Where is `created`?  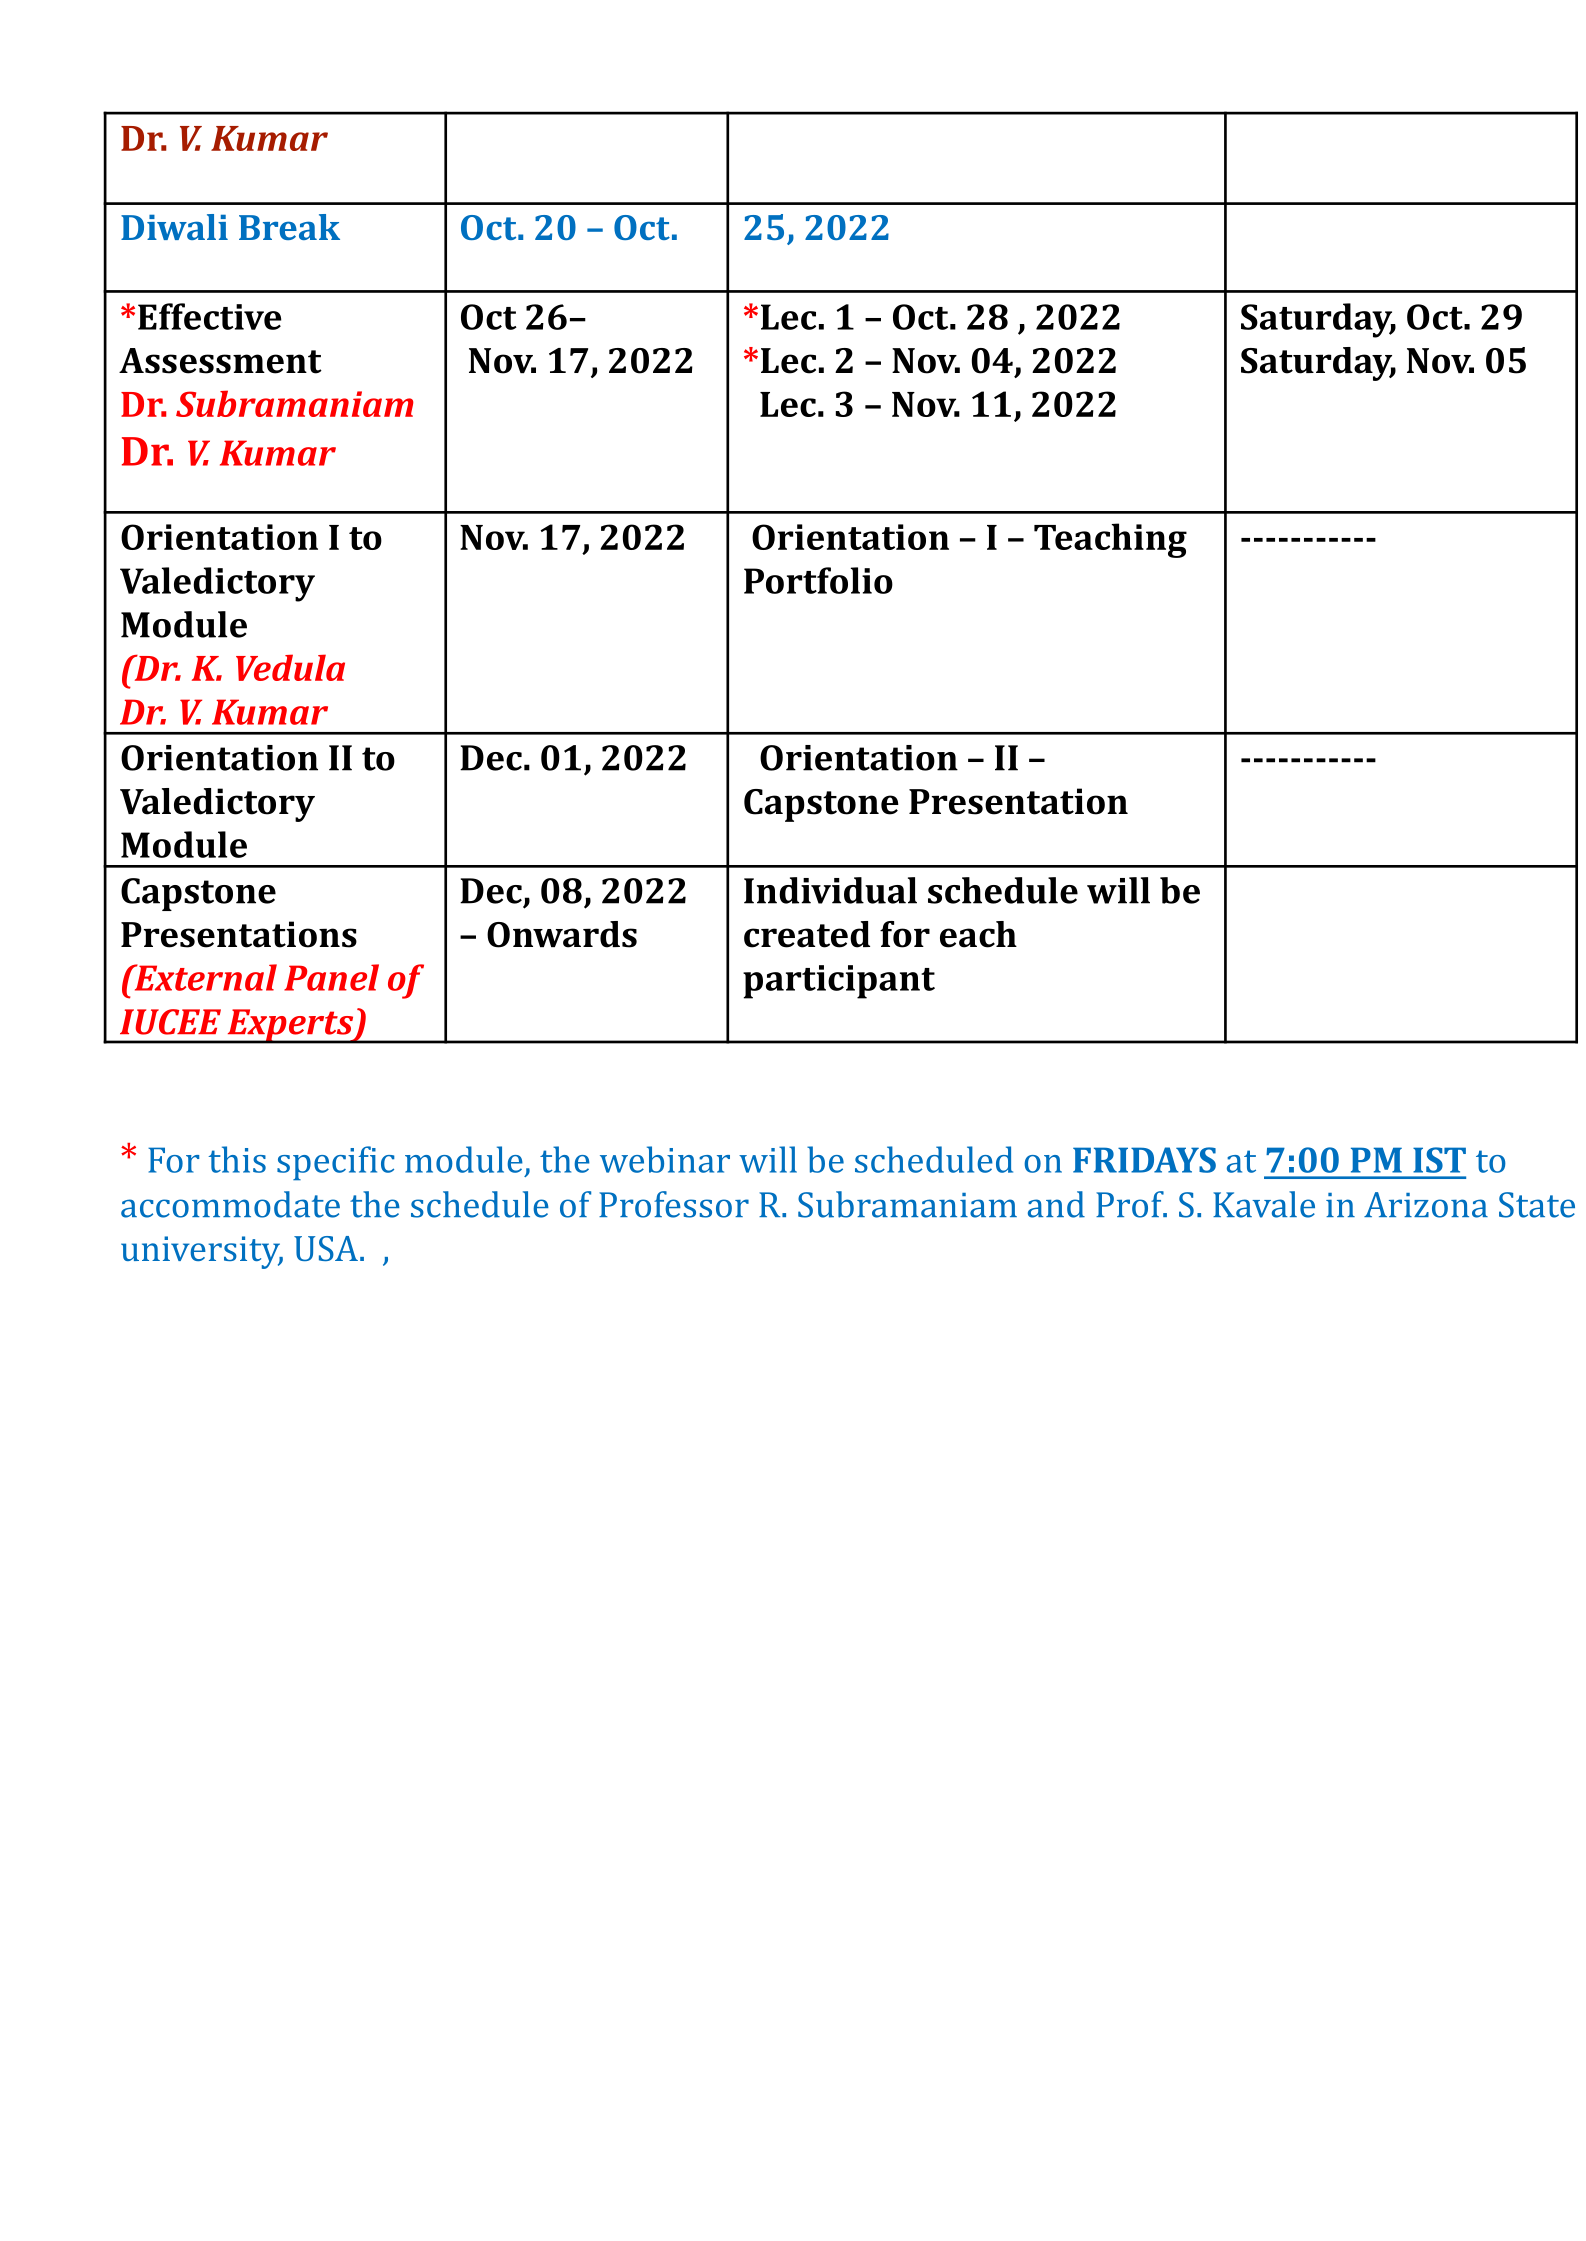
created is located at coordinates (807, 934).
